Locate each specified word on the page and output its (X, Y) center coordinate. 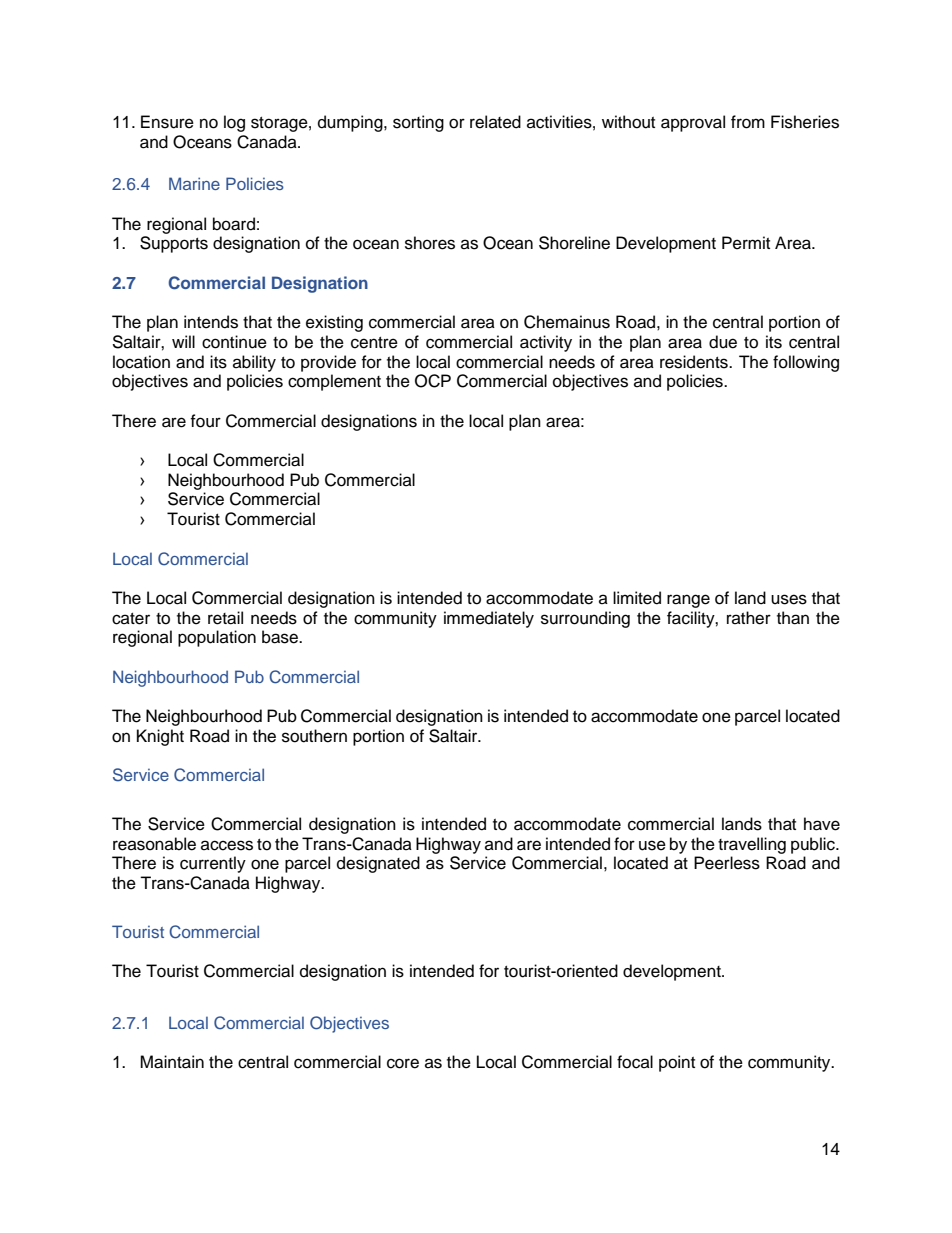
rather (749, 618)
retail (225, 618)
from (748, 122)
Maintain (172, 1062)
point (677, 1063)
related (495, 122)
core (403, 1063)
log (234, 123)
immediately (489, 619)
